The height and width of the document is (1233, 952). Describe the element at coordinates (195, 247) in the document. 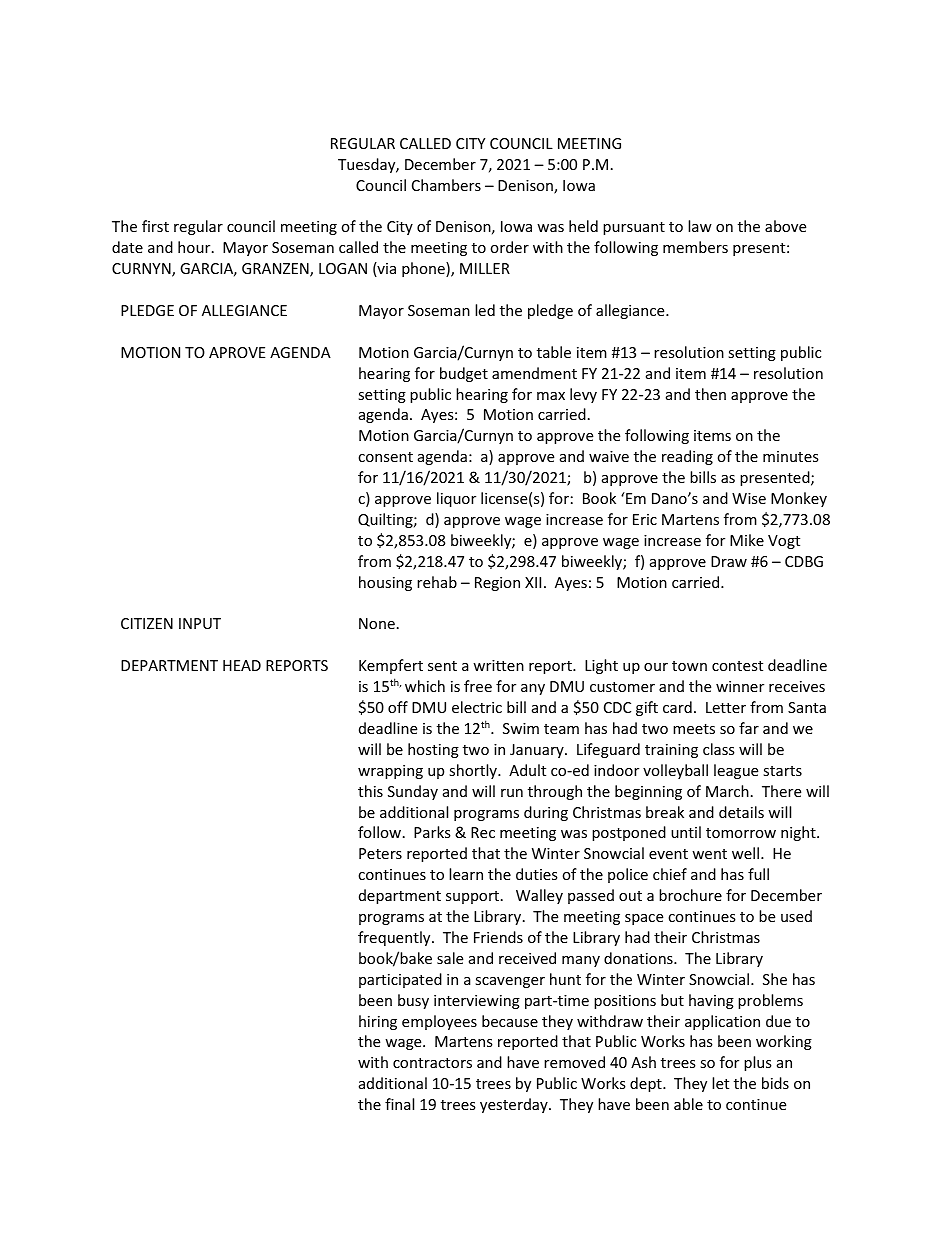

I see `hour` at that location.
